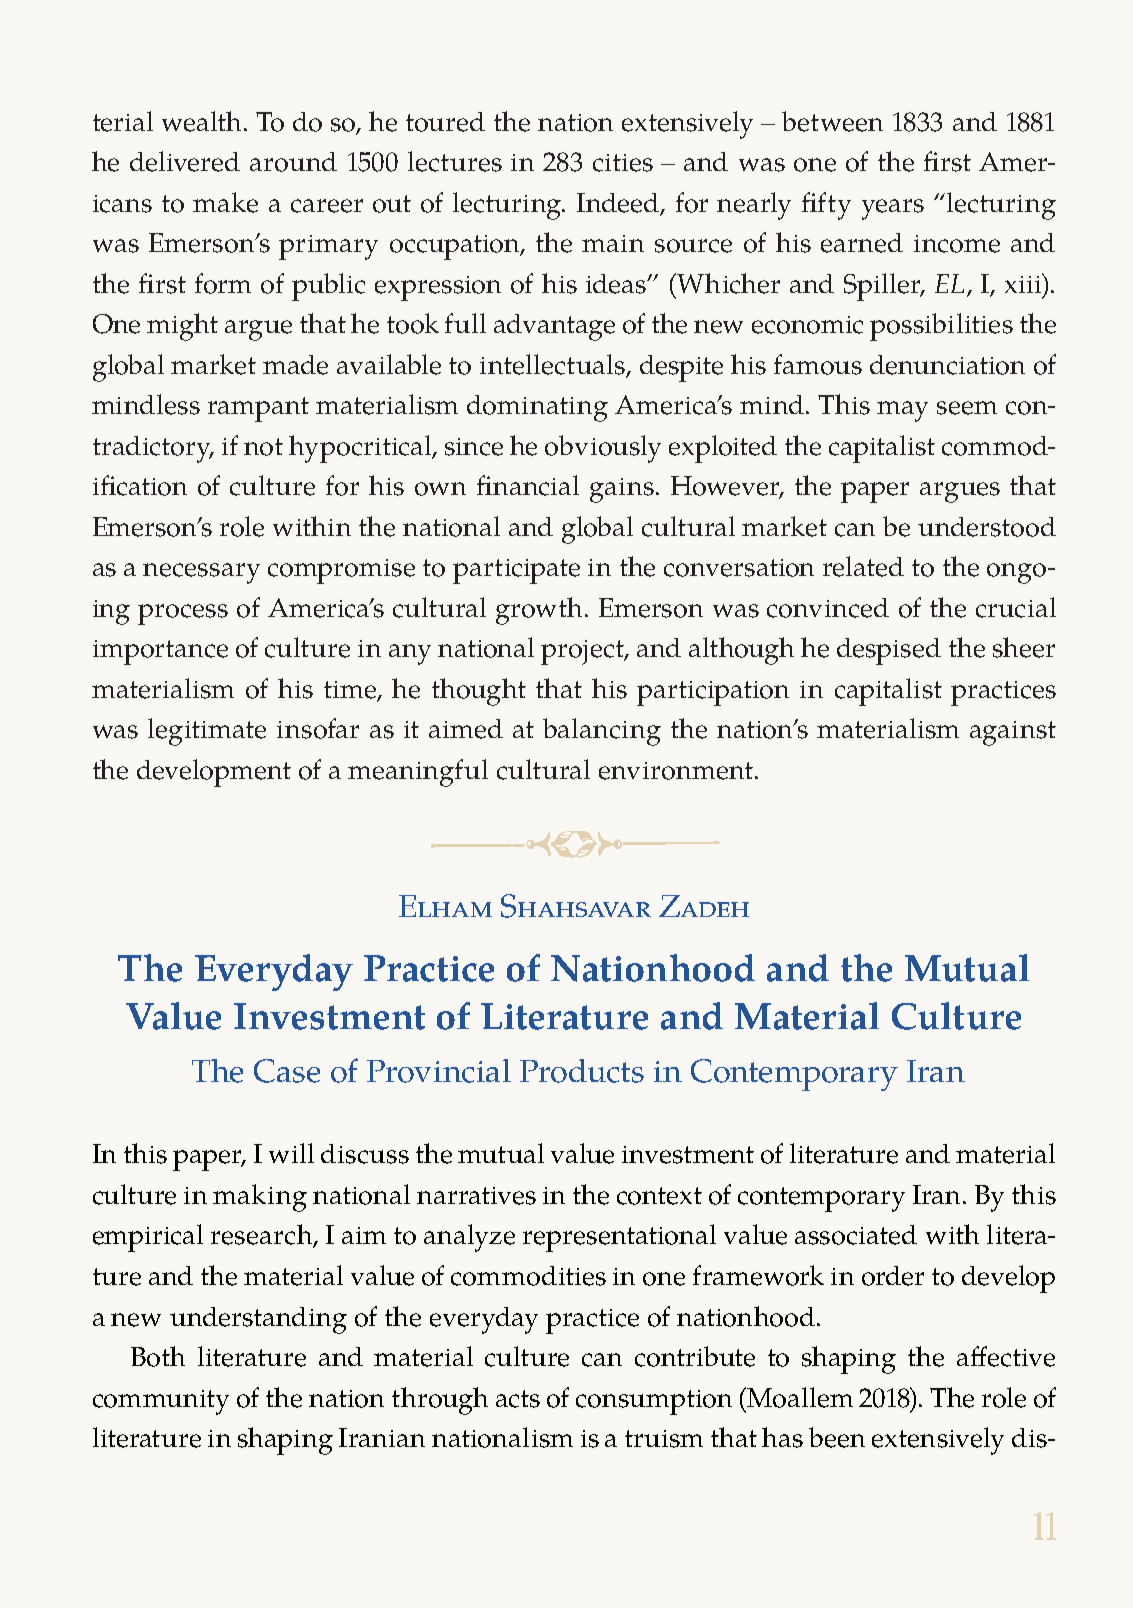  I want to click on legitimate, so click(207, 732).
